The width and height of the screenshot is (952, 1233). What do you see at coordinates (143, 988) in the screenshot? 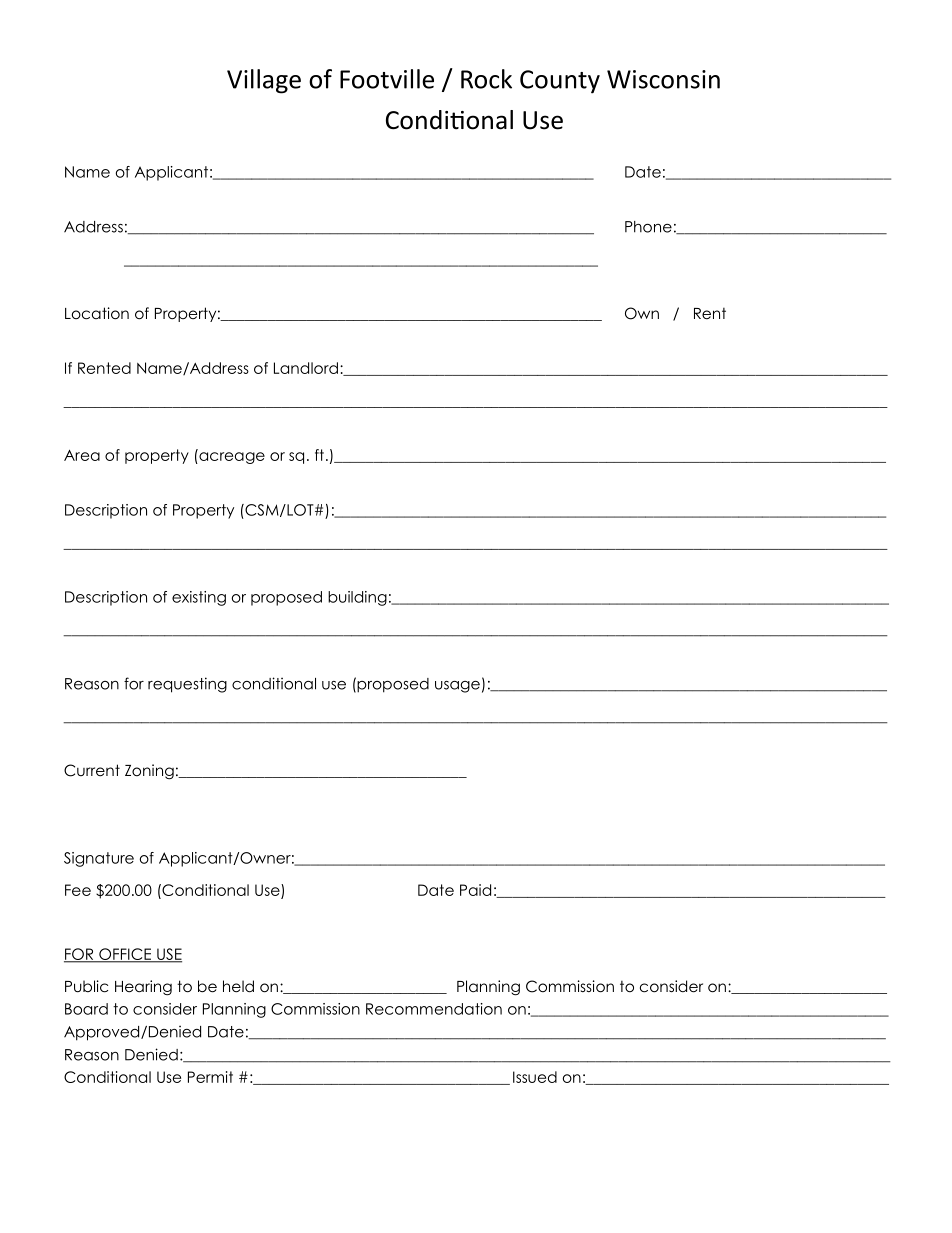
I see `Hearing` at bounding box center [143, 988].
